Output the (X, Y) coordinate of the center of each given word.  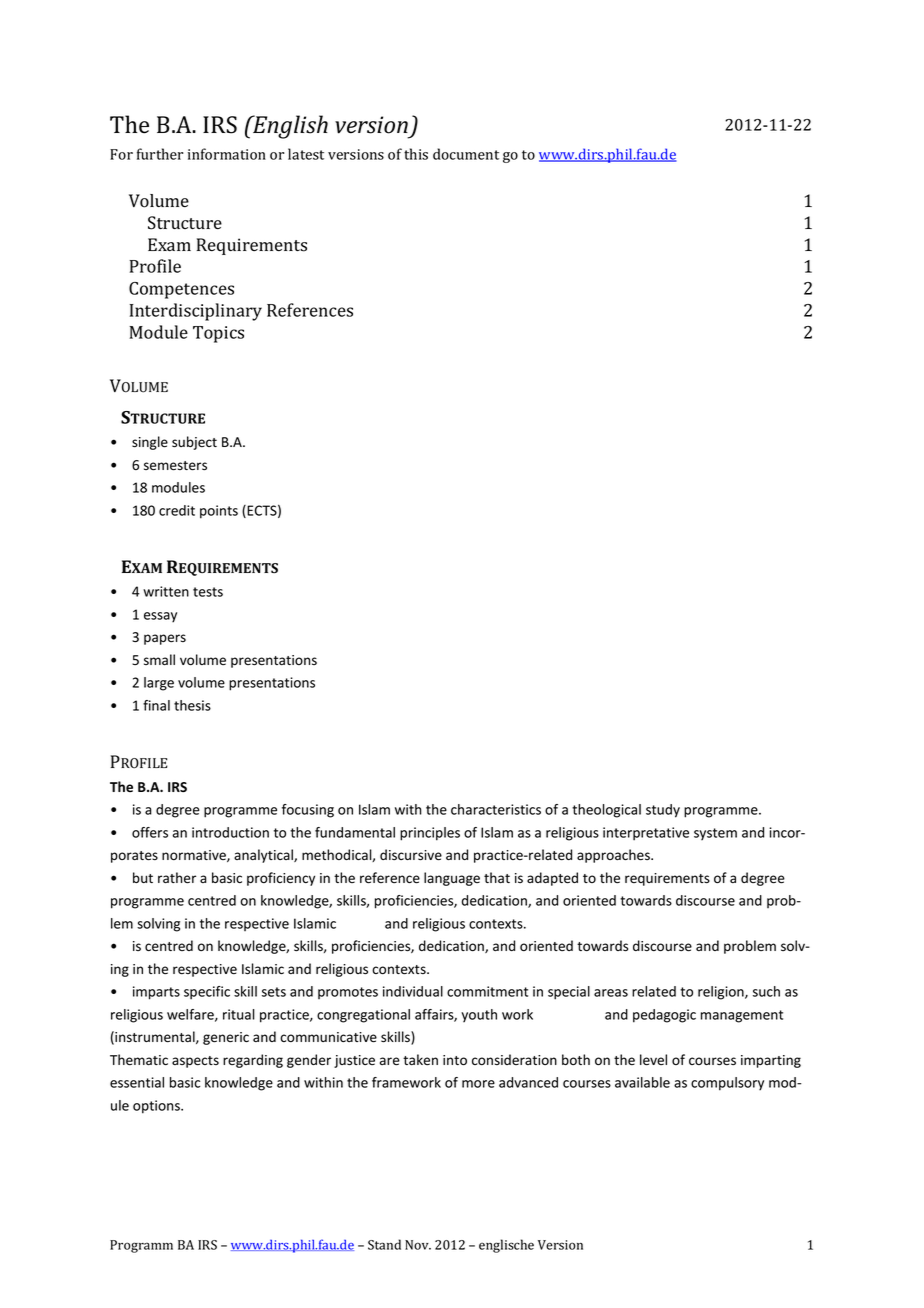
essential (137, 1082)
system (715, 834)
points (219, 512)
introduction (230, 832)
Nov (418, 1245)
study (663, 811)
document (466, 154)
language (452, 879)
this (416, 154)
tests (208, 592)
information (227, 154)
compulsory (727, 1084)
